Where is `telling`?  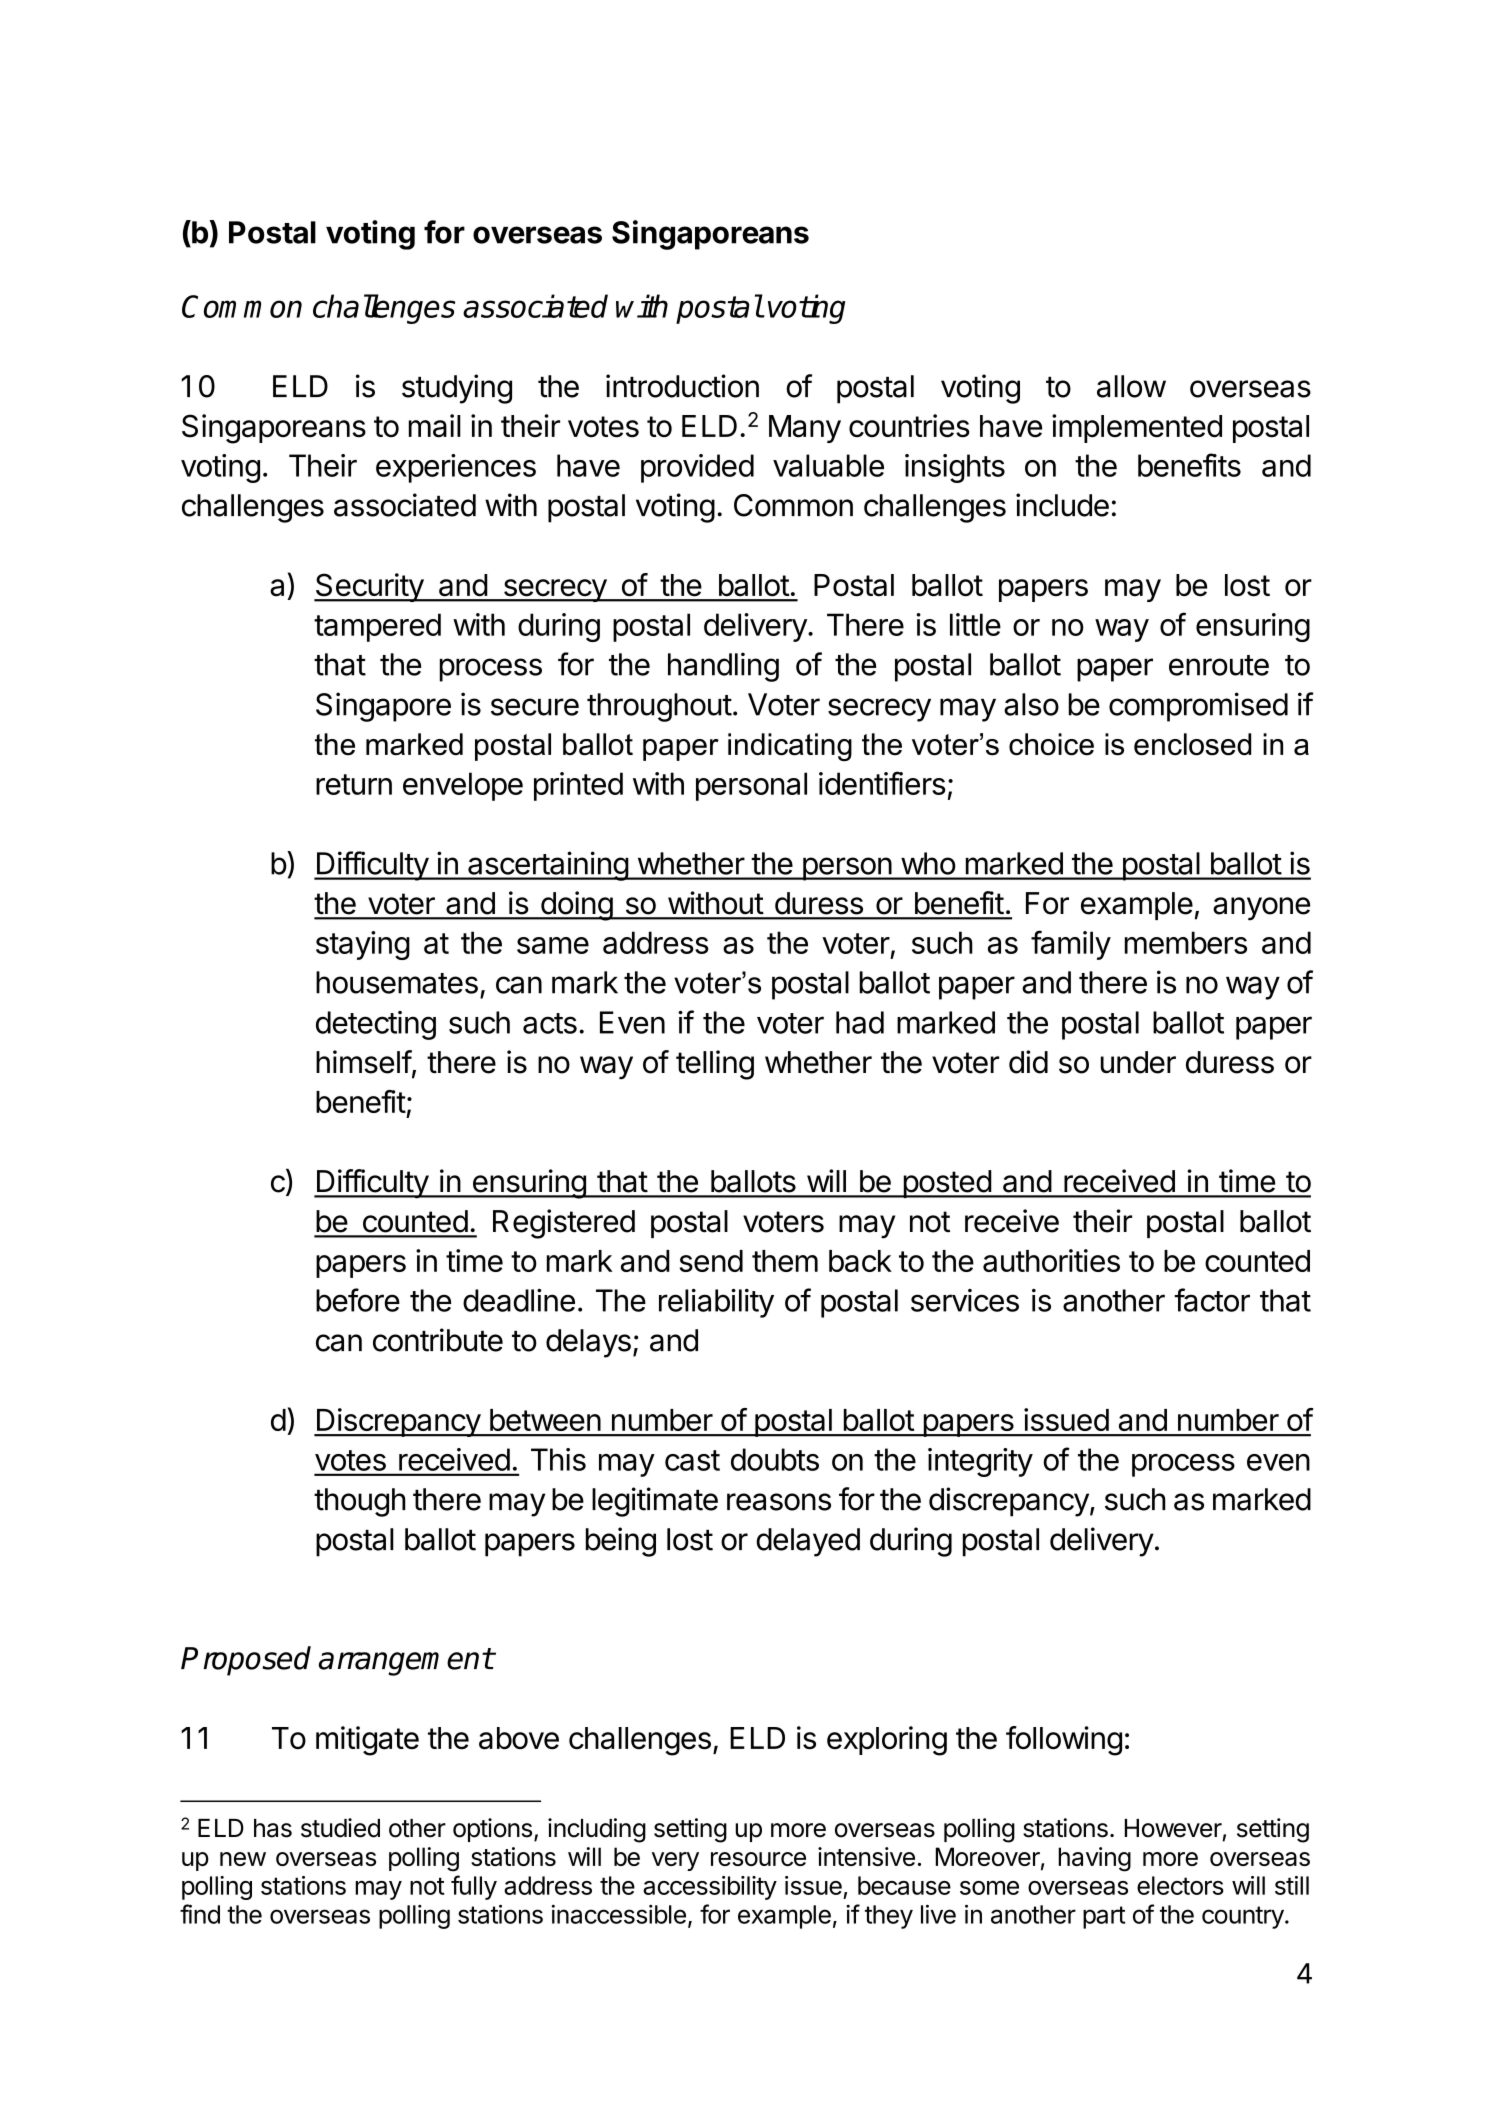
telling is located at coordinates (715, 1065).
